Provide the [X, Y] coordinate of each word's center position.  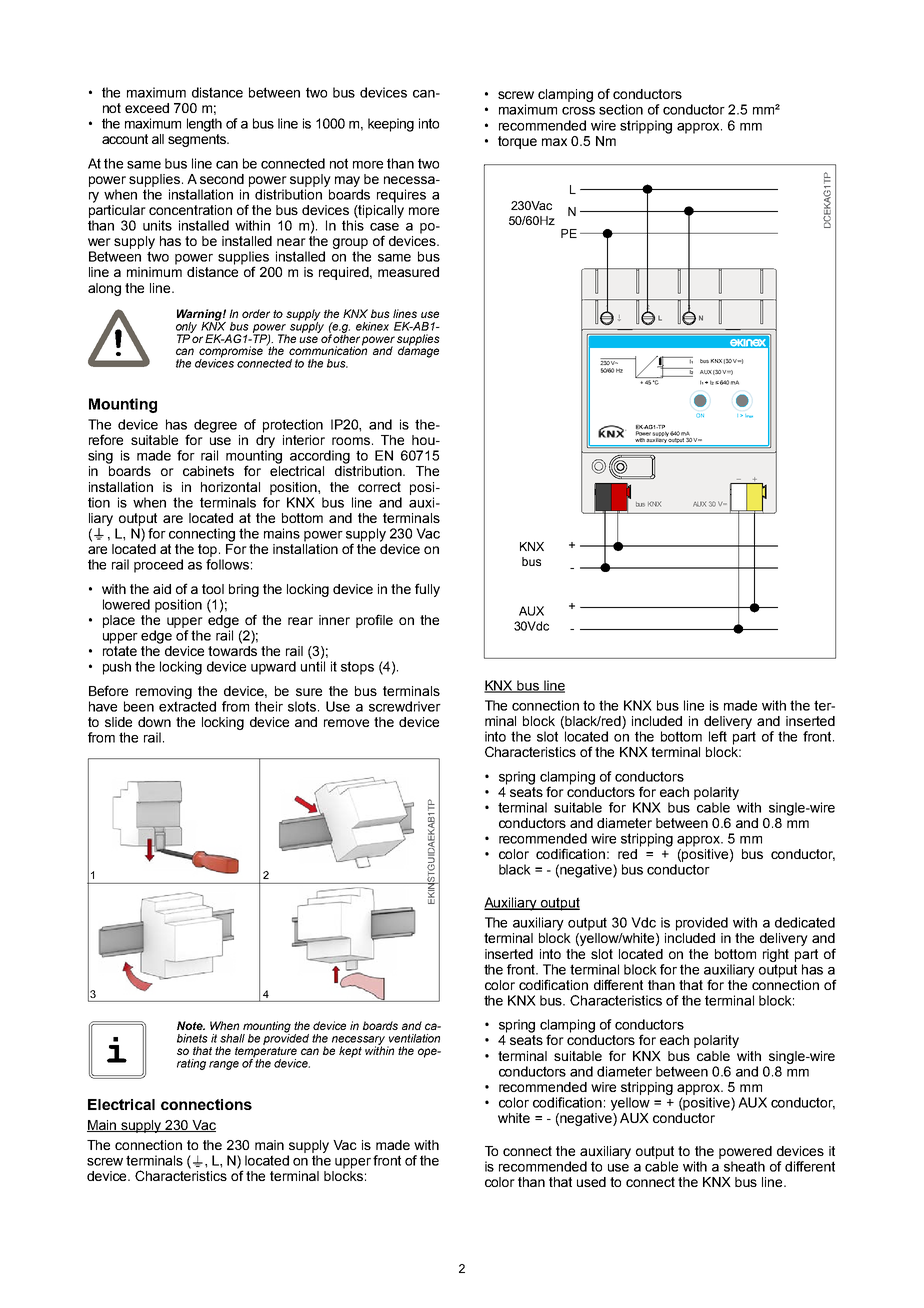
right [776, 955]
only [186, 328]
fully [427, 590]
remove [346, 723]
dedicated [805, 922]
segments [198, 140]
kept [350, 1052]
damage [418, 351]
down [154, 722]
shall [232, 1038]
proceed [158, 566]
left [718, 736]
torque [517, 142]
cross [578, 111]
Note [191, 1025]
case [384, 227]
